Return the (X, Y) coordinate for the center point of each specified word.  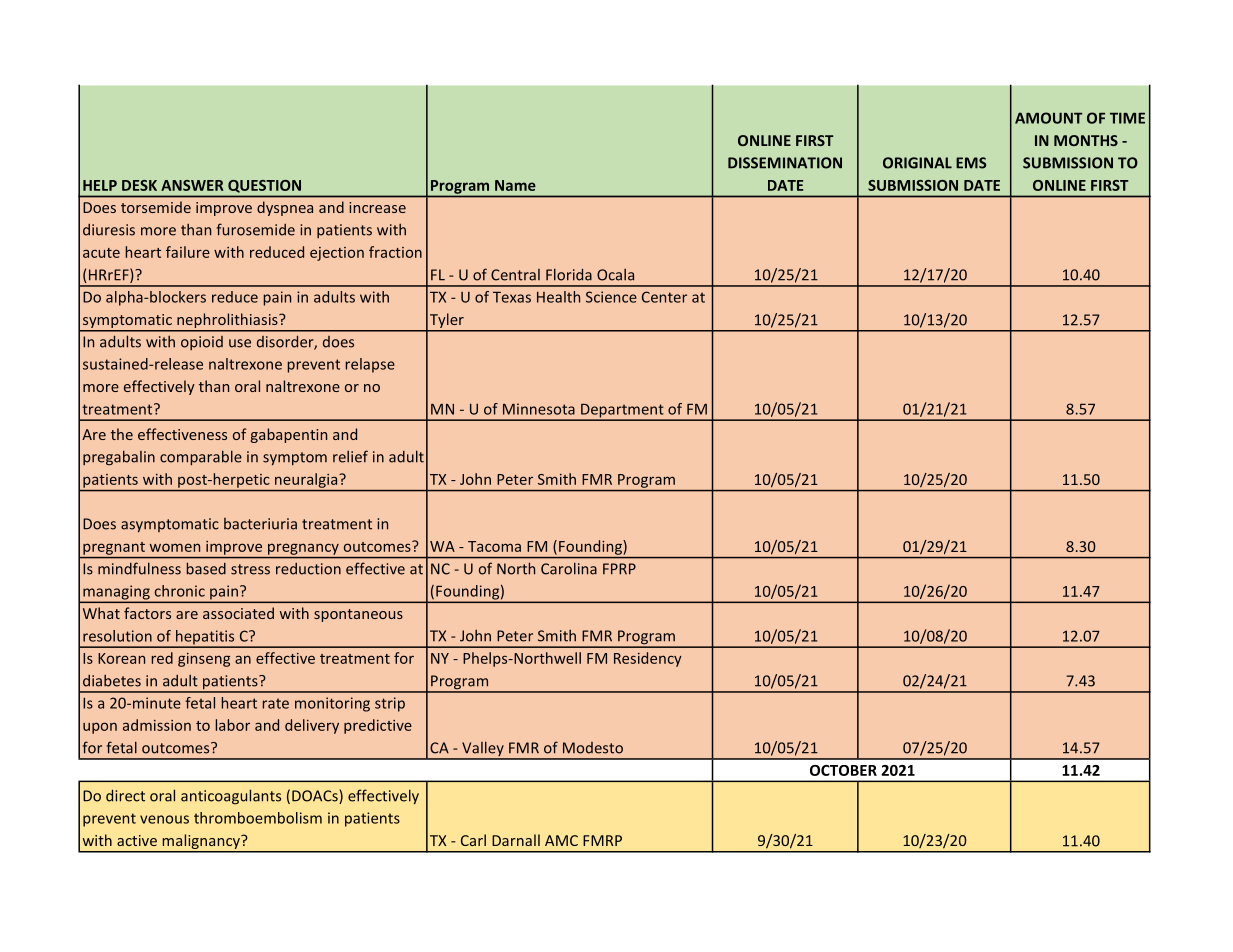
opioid (202, 343)
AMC (561, 840)
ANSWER (192, 185)
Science (611, 297)
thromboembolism (258, 818)
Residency (648, 659)
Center (664, 297)
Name (515, 185)
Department (622, 411)
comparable (201, 458)
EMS (971, 163)
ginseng (204, 660)
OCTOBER (843, 770)
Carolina (569, 568)
